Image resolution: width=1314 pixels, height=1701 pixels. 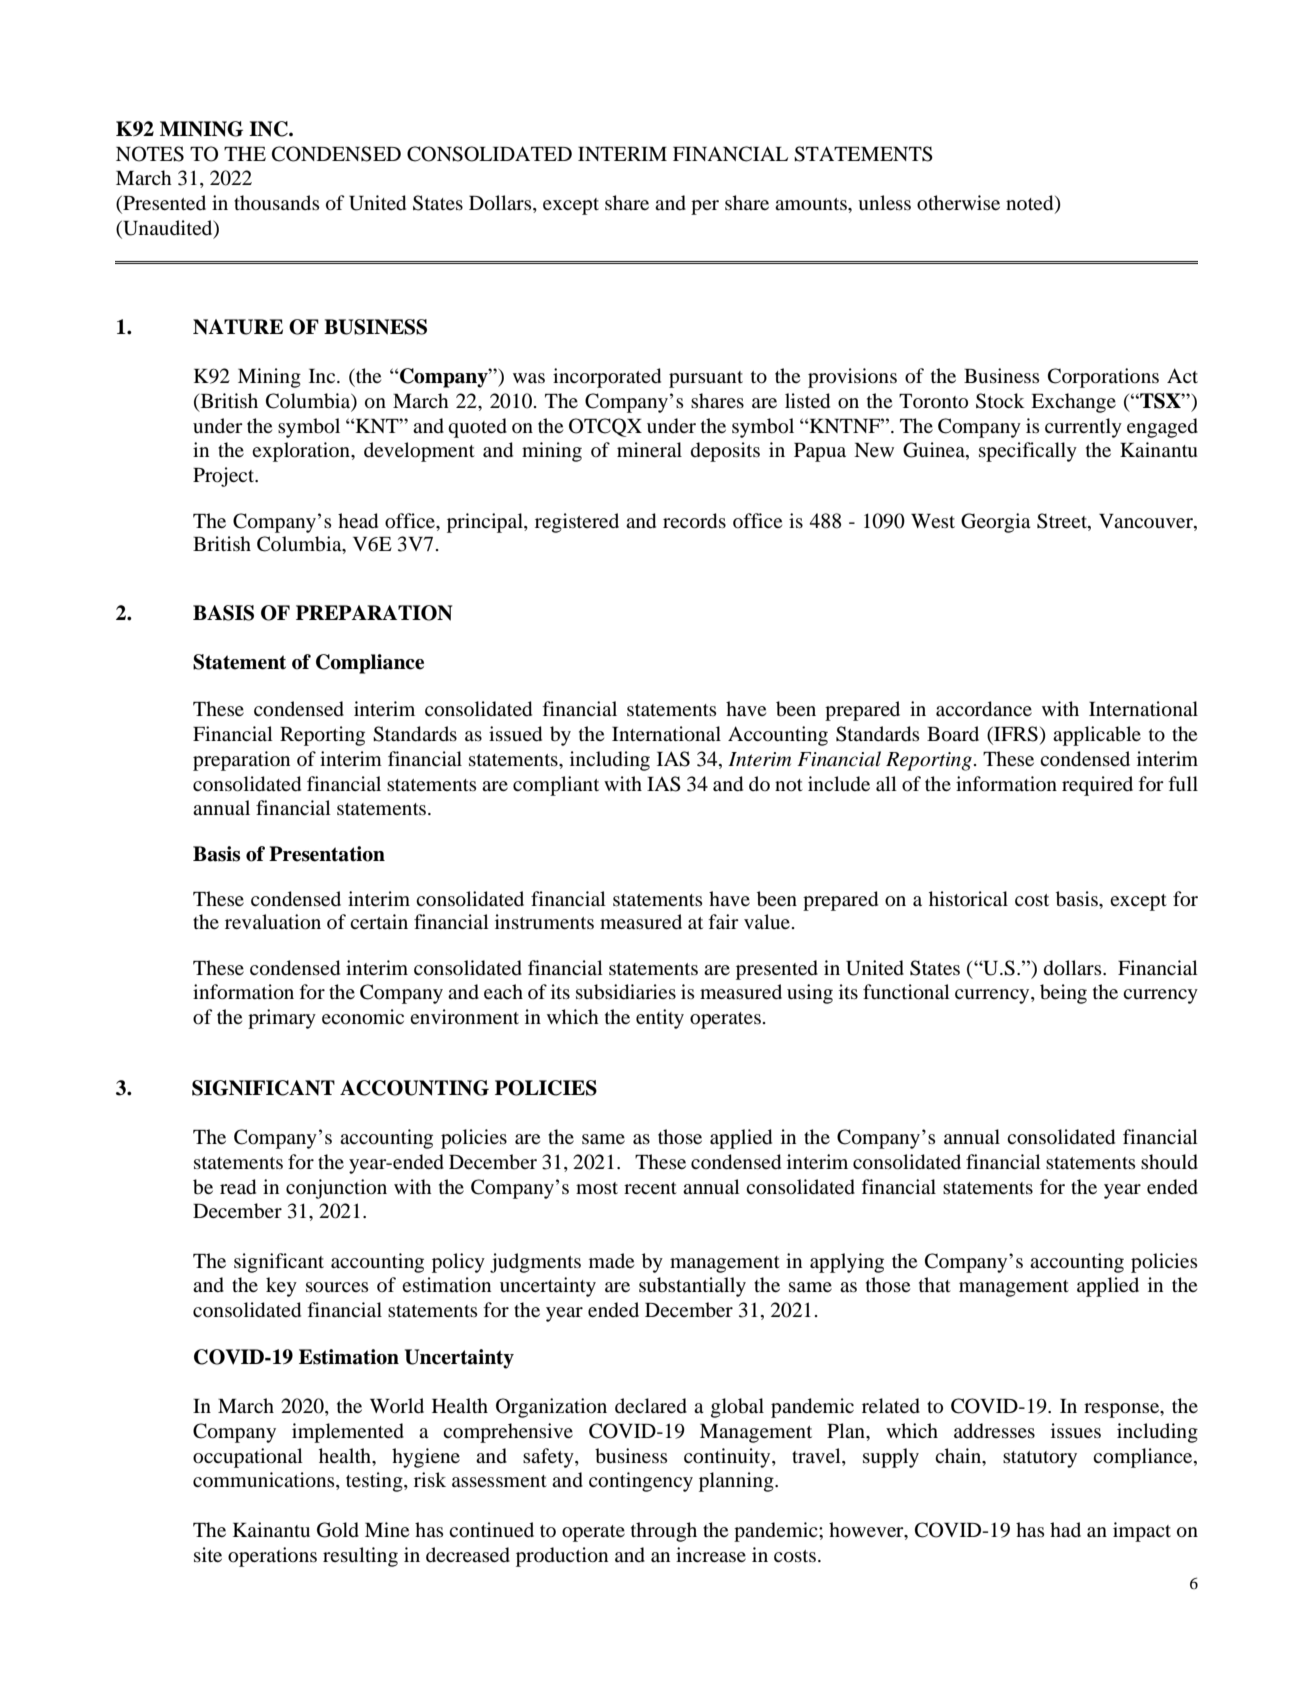 What do you see at coordinates (358, 521) in the screenshot?
I see `head` at bounding box center [358, 521].
